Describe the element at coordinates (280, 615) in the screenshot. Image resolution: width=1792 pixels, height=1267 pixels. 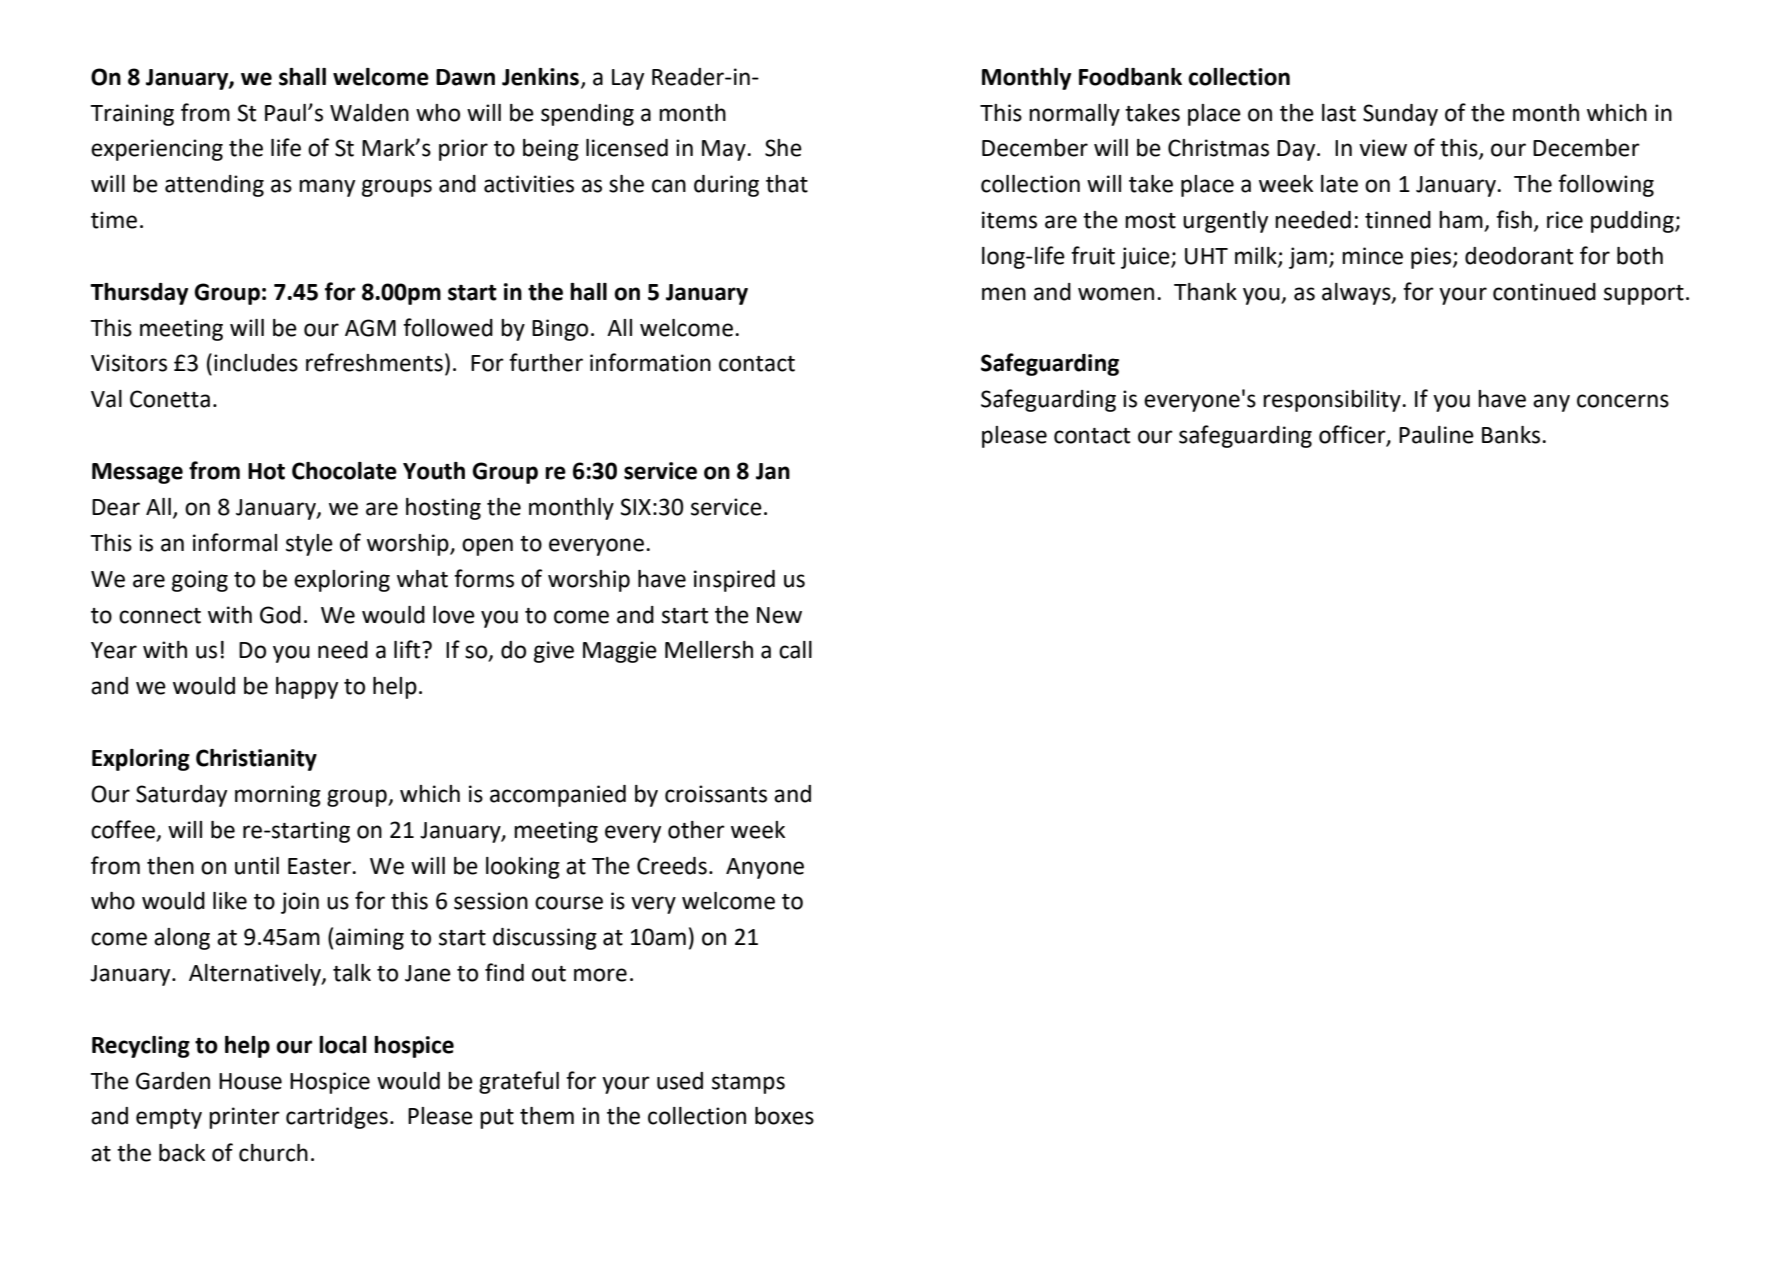
I see `God` at that location.
